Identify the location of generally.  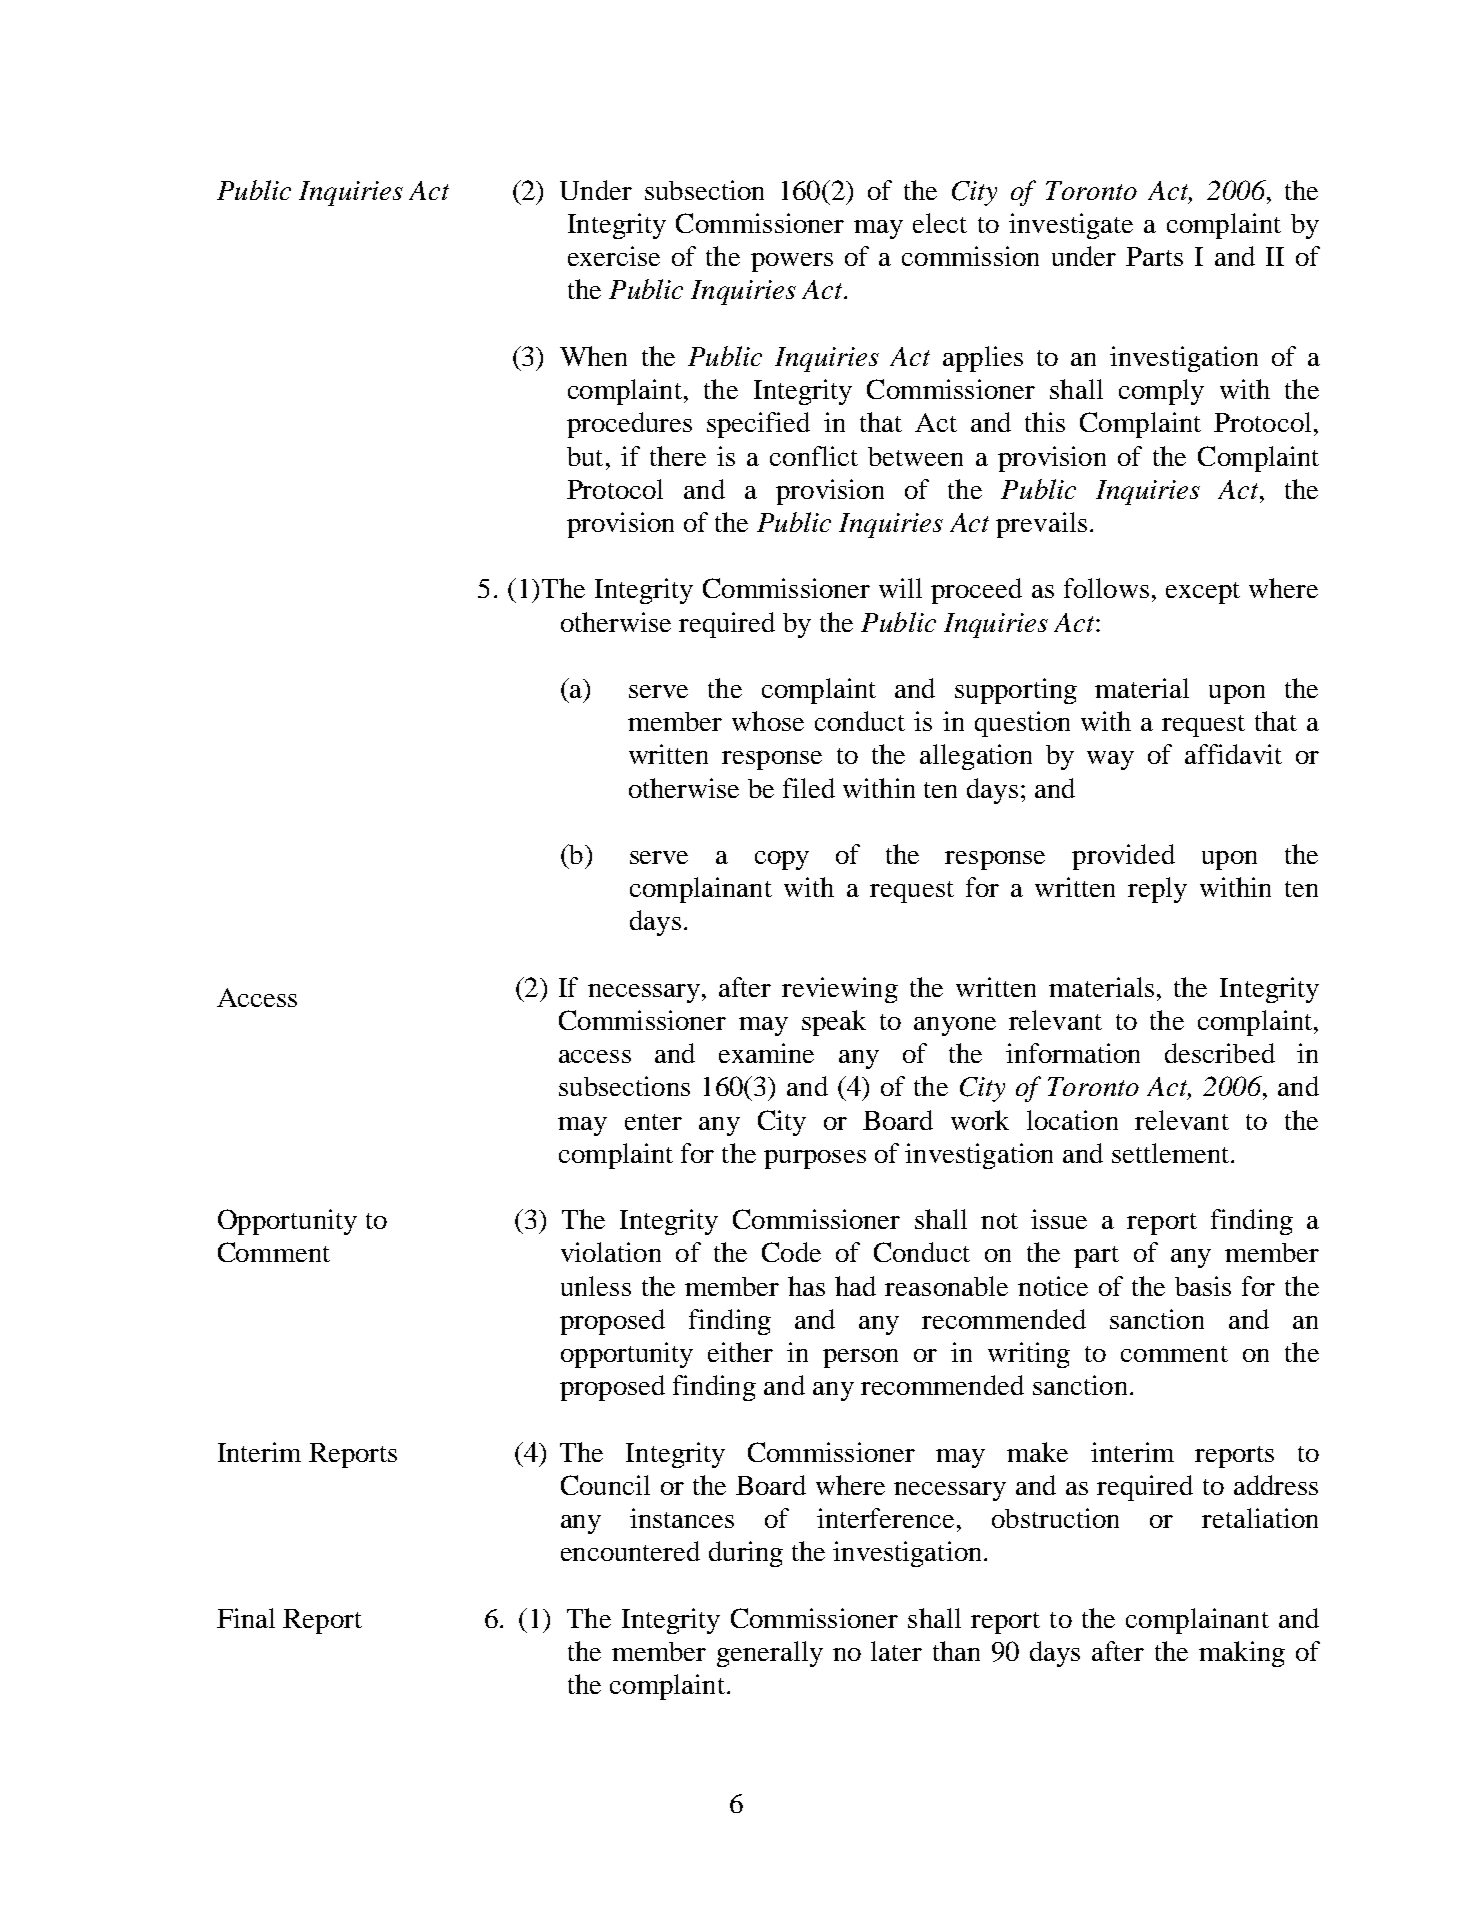
(770, 1654).
